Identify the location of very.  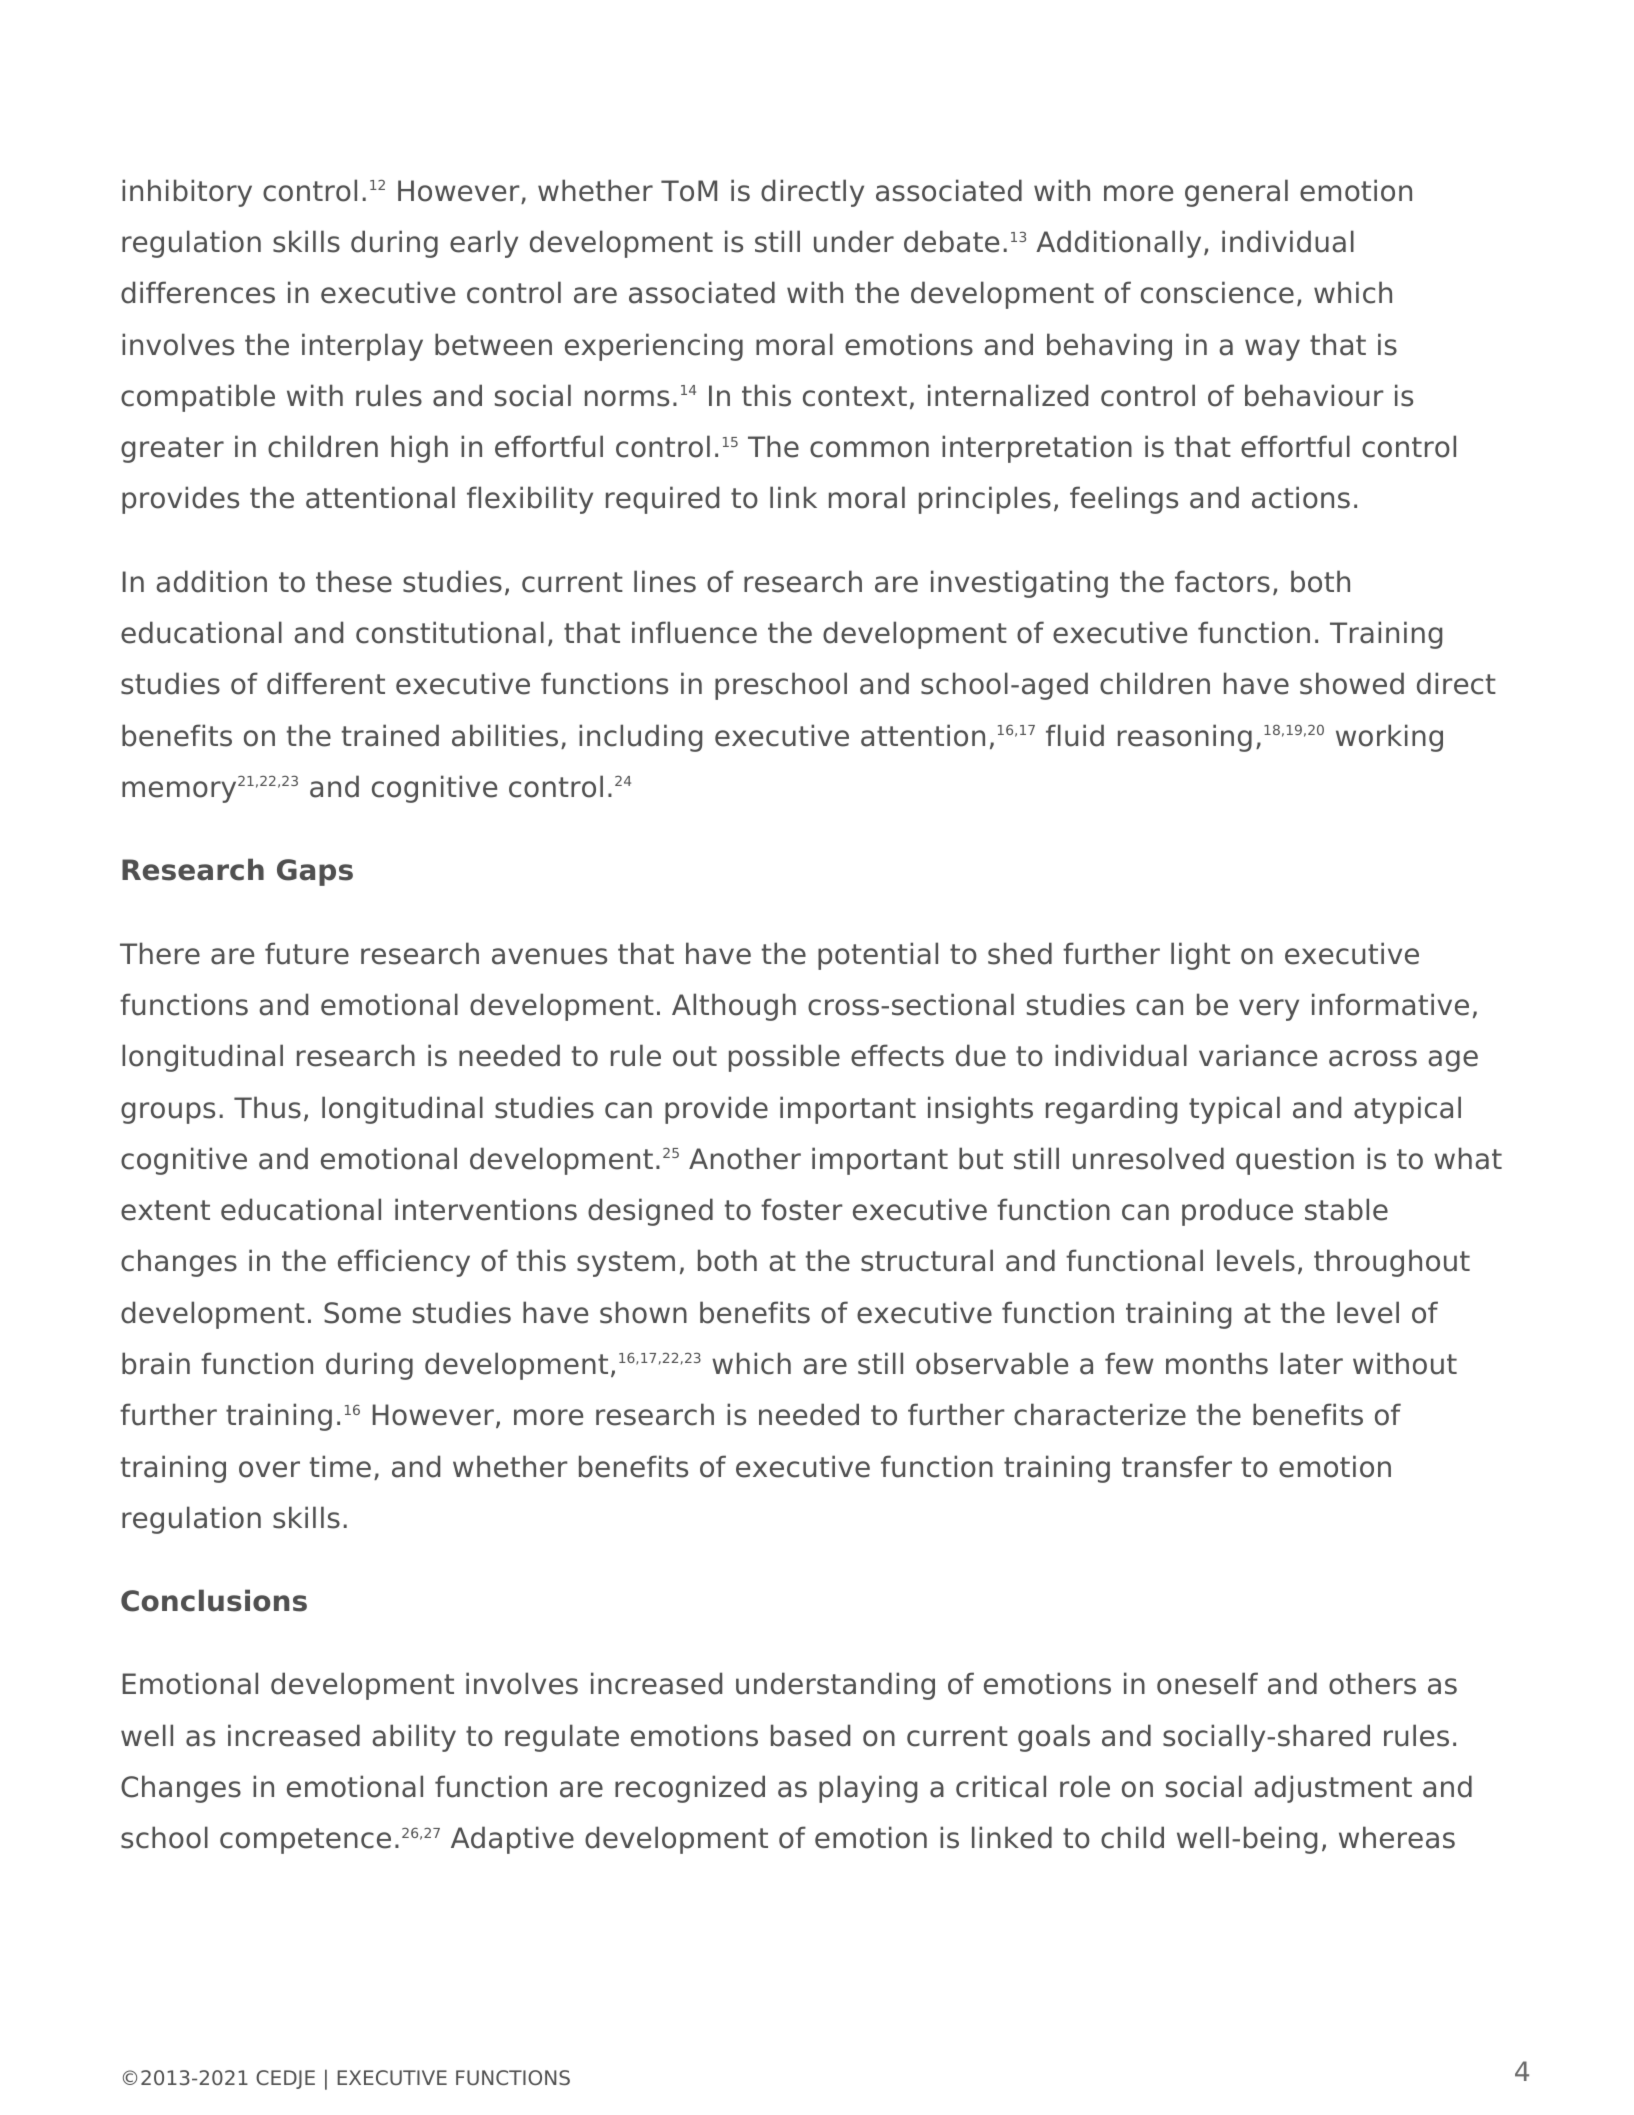
(1269, 1010).
